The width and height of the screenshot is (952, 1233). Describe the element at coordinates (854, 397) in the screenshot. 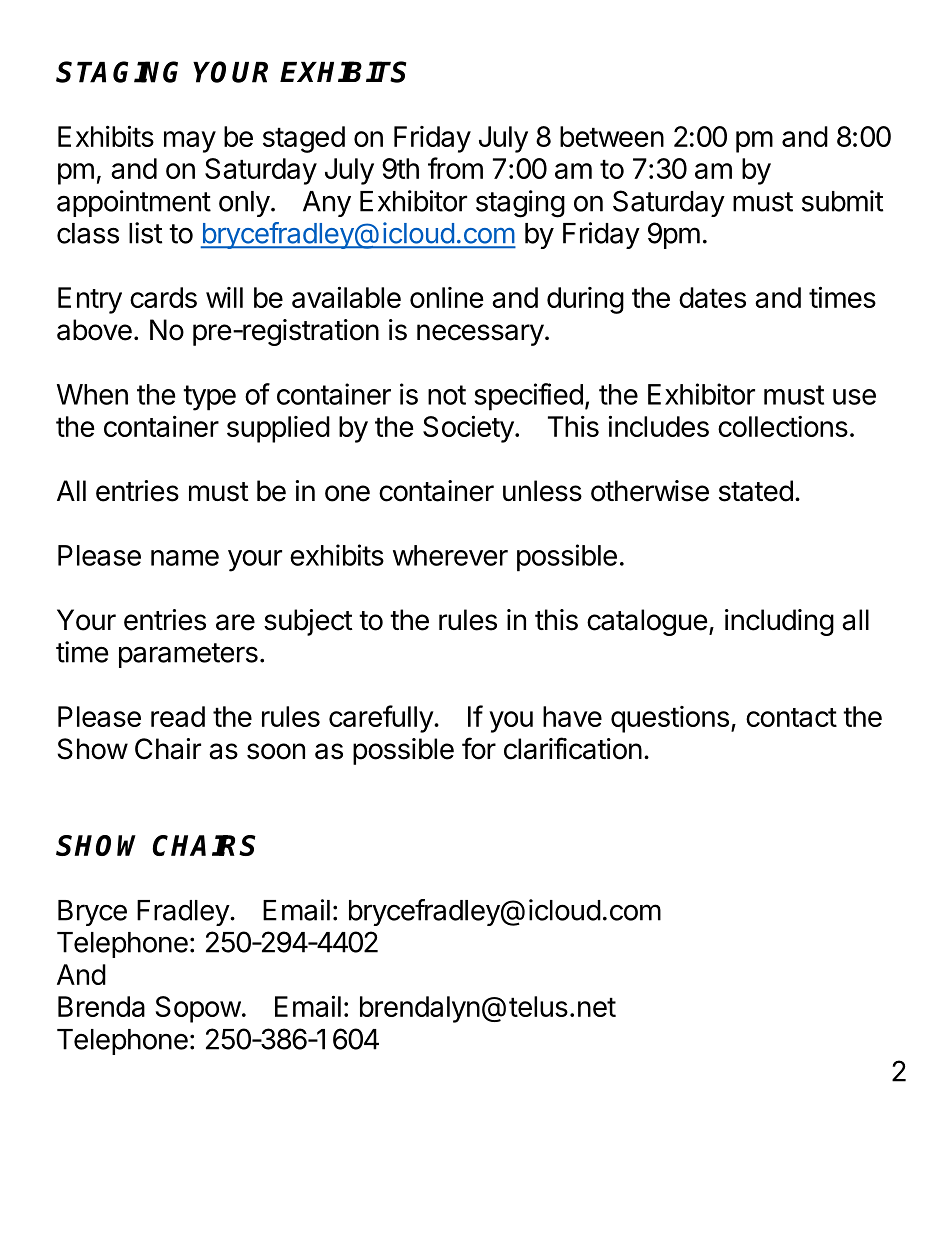

I see `use` at that location.
